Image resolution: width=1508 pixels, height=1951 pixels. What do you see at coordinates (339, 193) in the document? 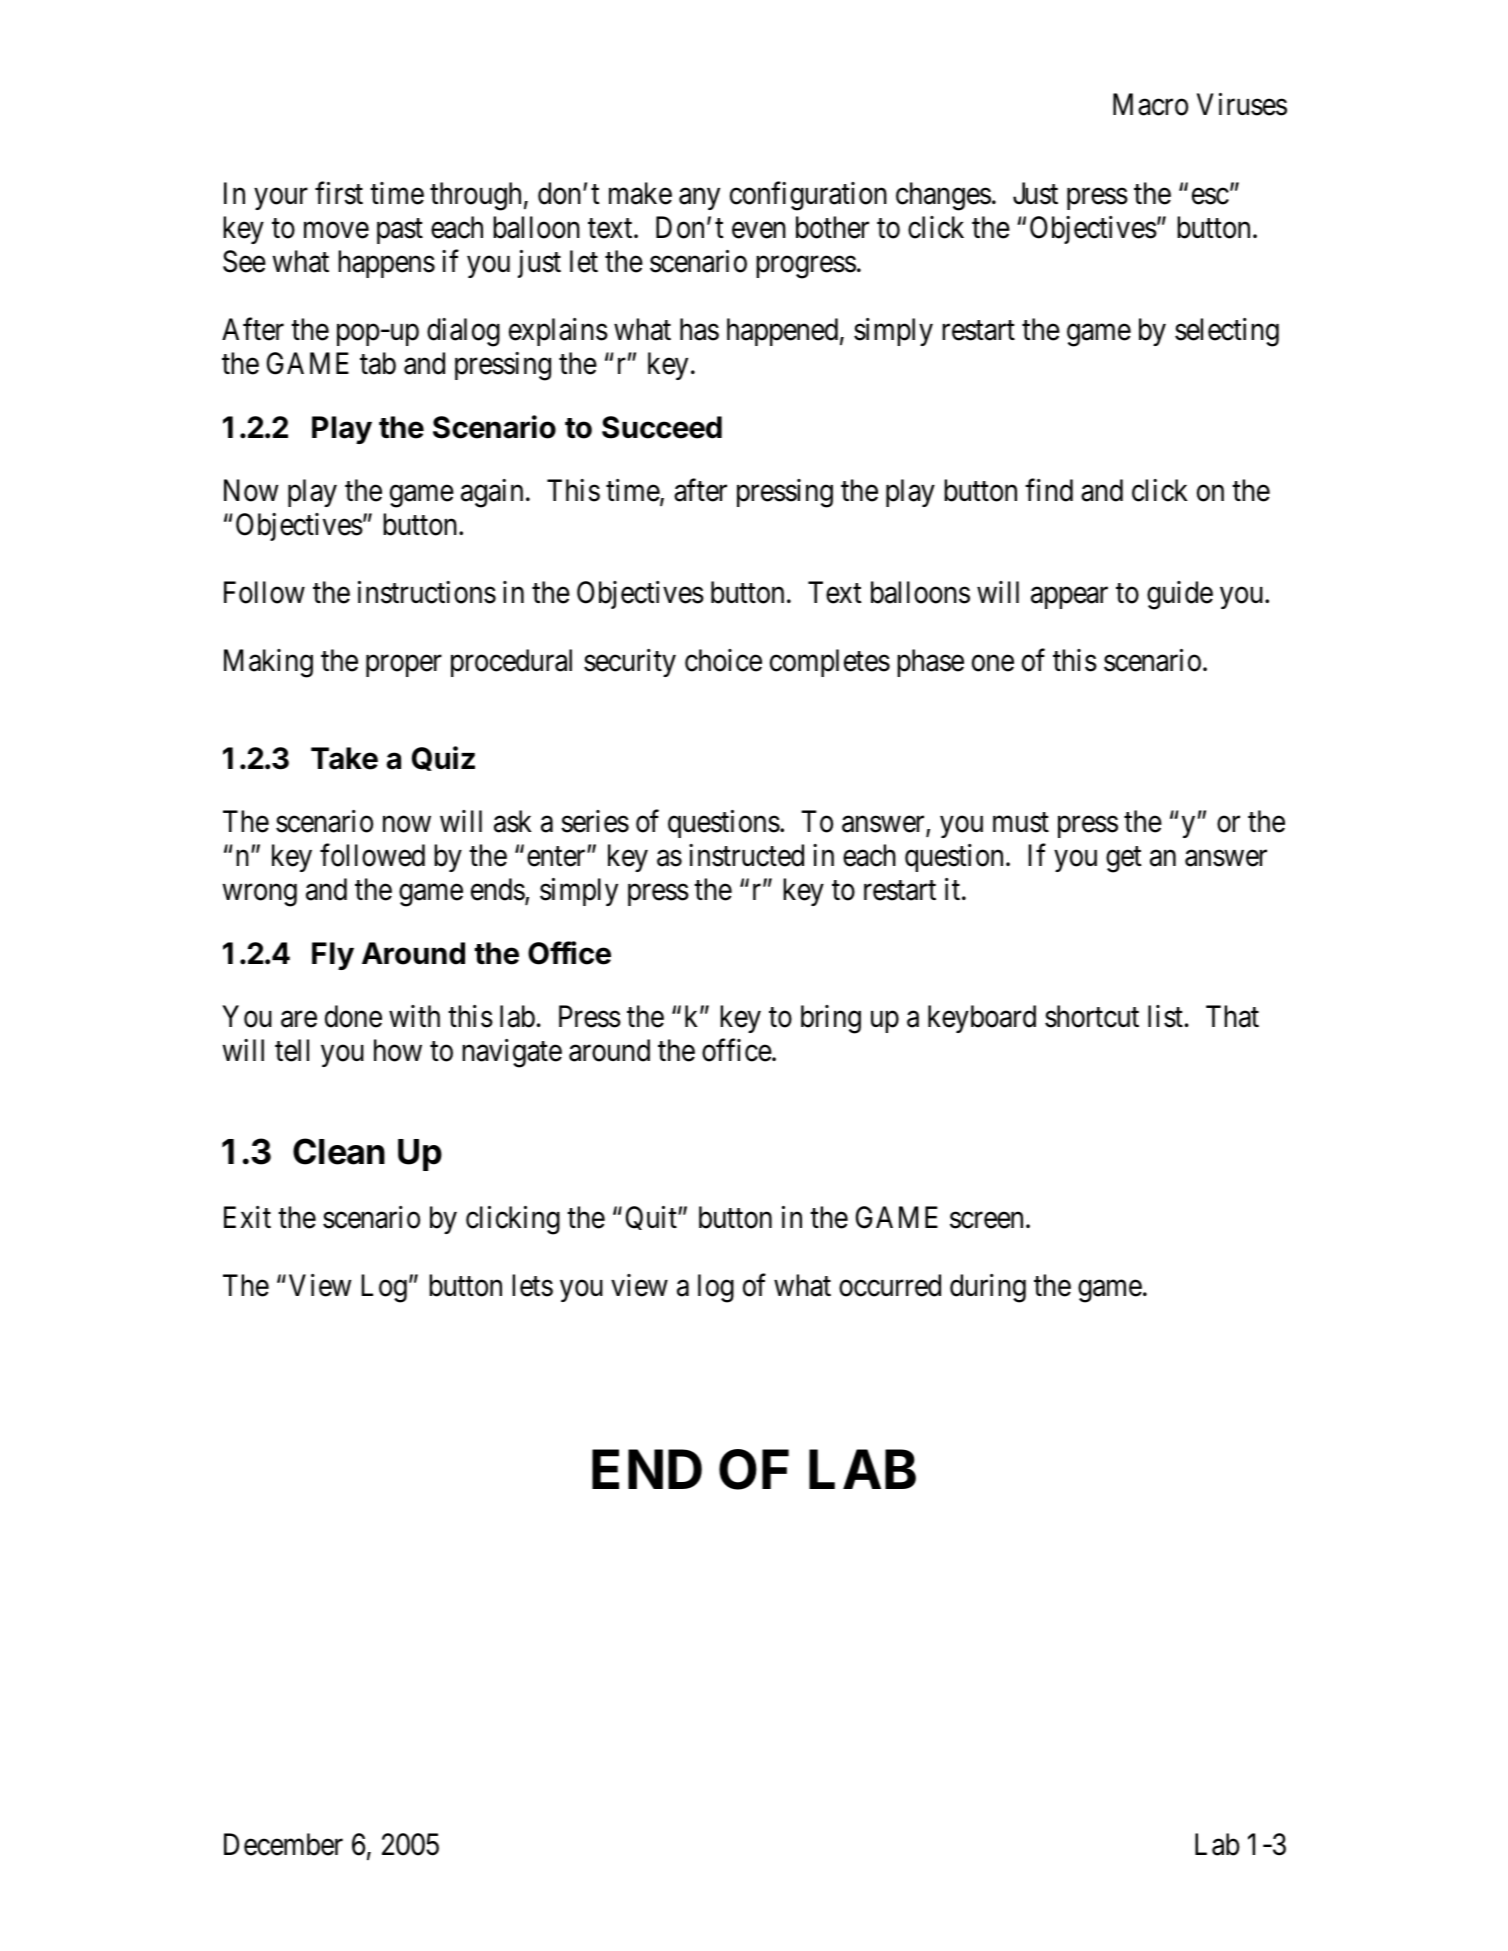
I see `first` at bounding box center [339, 193].
